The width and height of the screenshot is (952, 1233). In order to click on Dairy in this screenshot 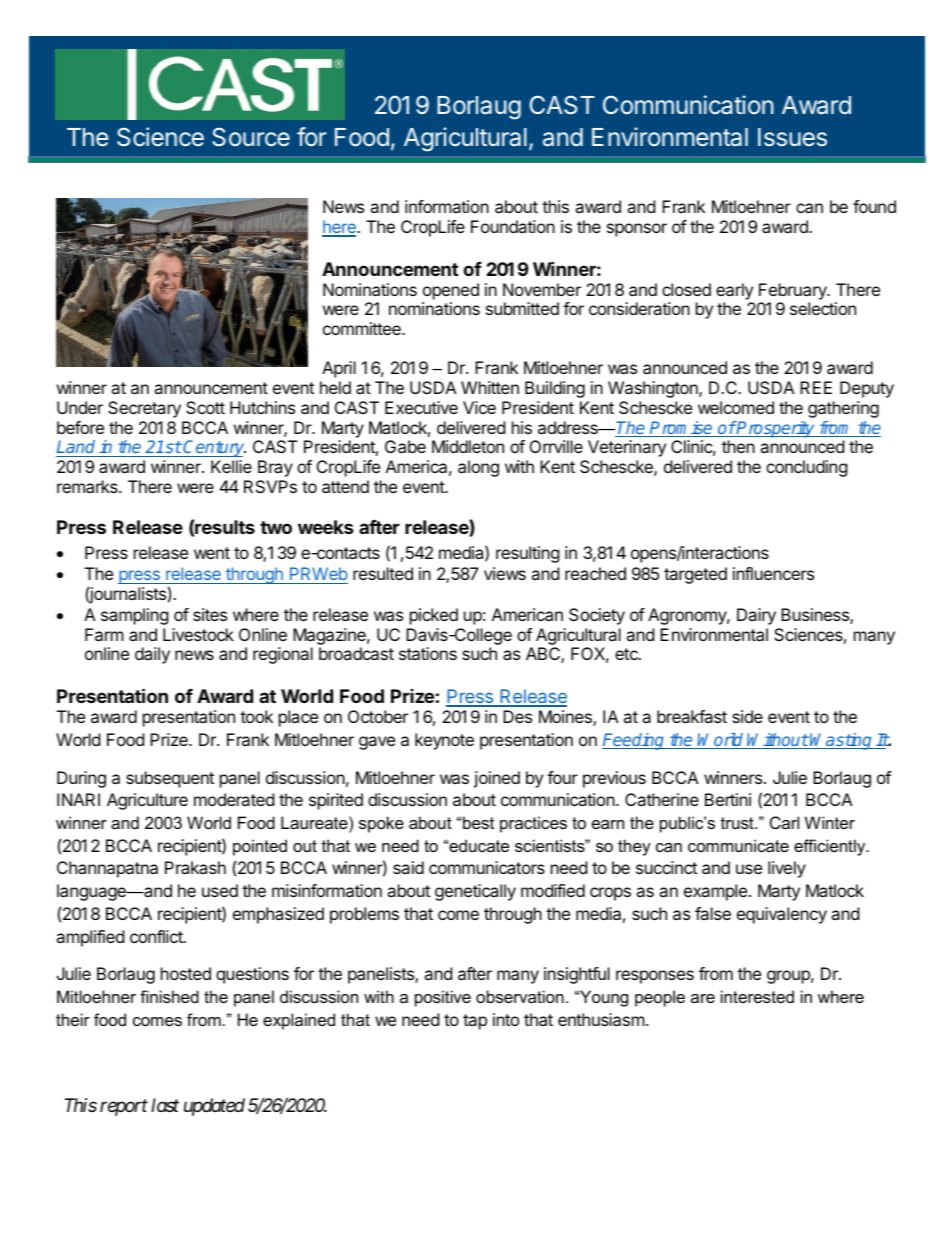, I will do `click(756, 616)`.
